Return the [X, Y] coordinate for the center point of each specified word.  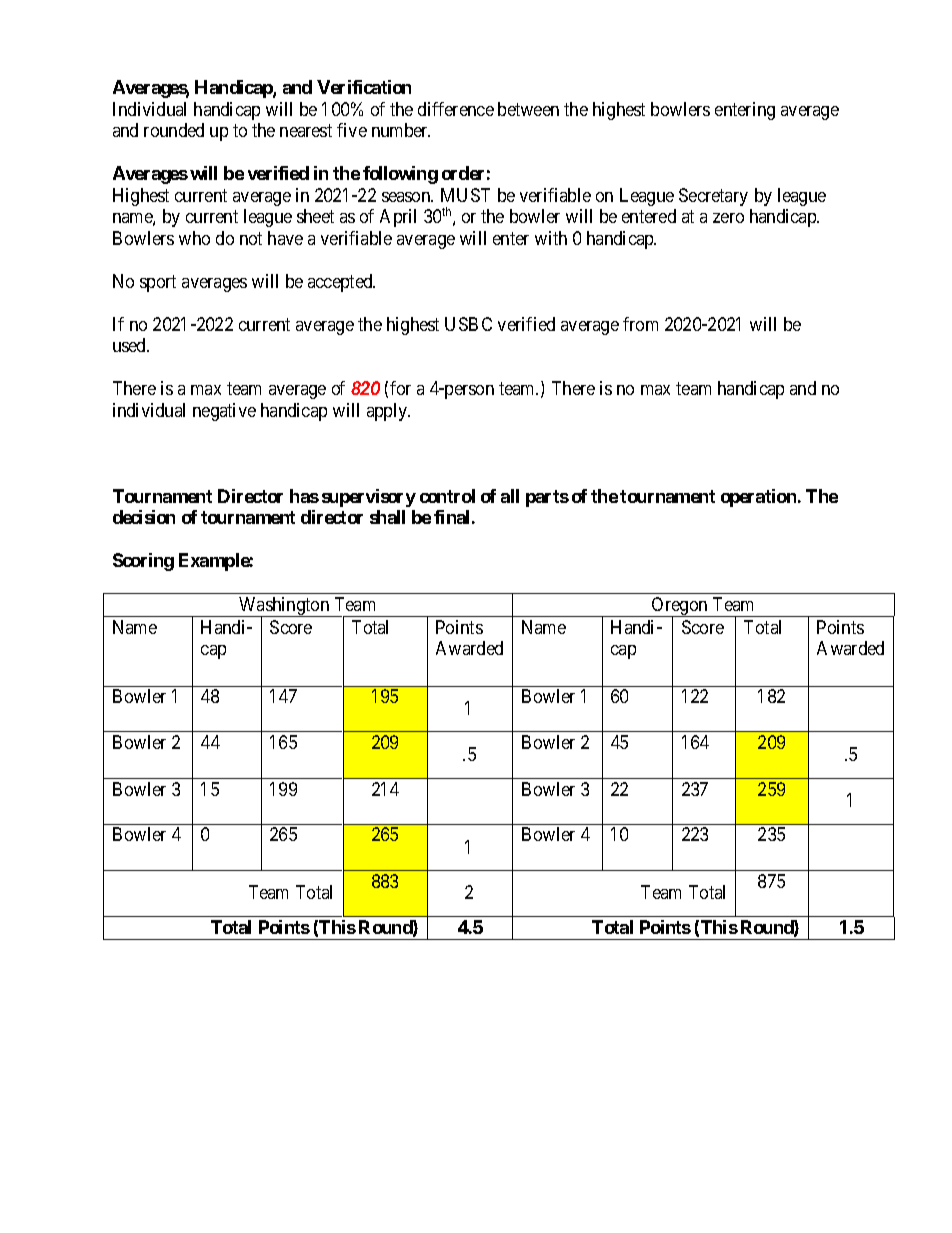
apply [388, 412]
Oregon [680, 607]
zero [728, 218]
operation [760, 498]
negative [224, 412]
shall [387, 517]
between [528, 109]
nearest [306, 130]
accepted [341, 283]
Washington [284, 607]
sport [158, 283]
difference [456, 109]
